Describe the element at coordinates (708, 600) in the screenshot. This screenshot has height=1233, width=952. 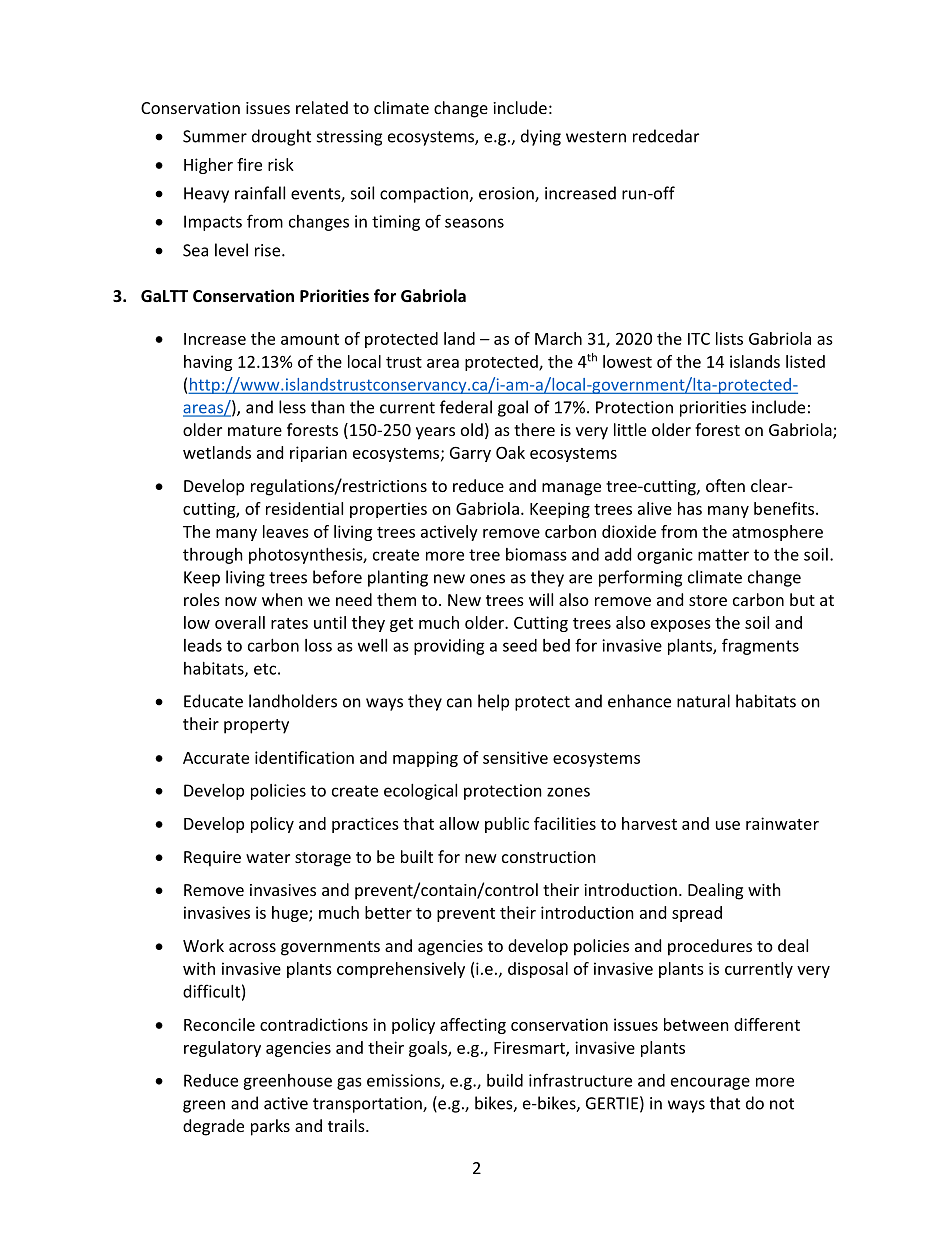
I see `store` at that location.
